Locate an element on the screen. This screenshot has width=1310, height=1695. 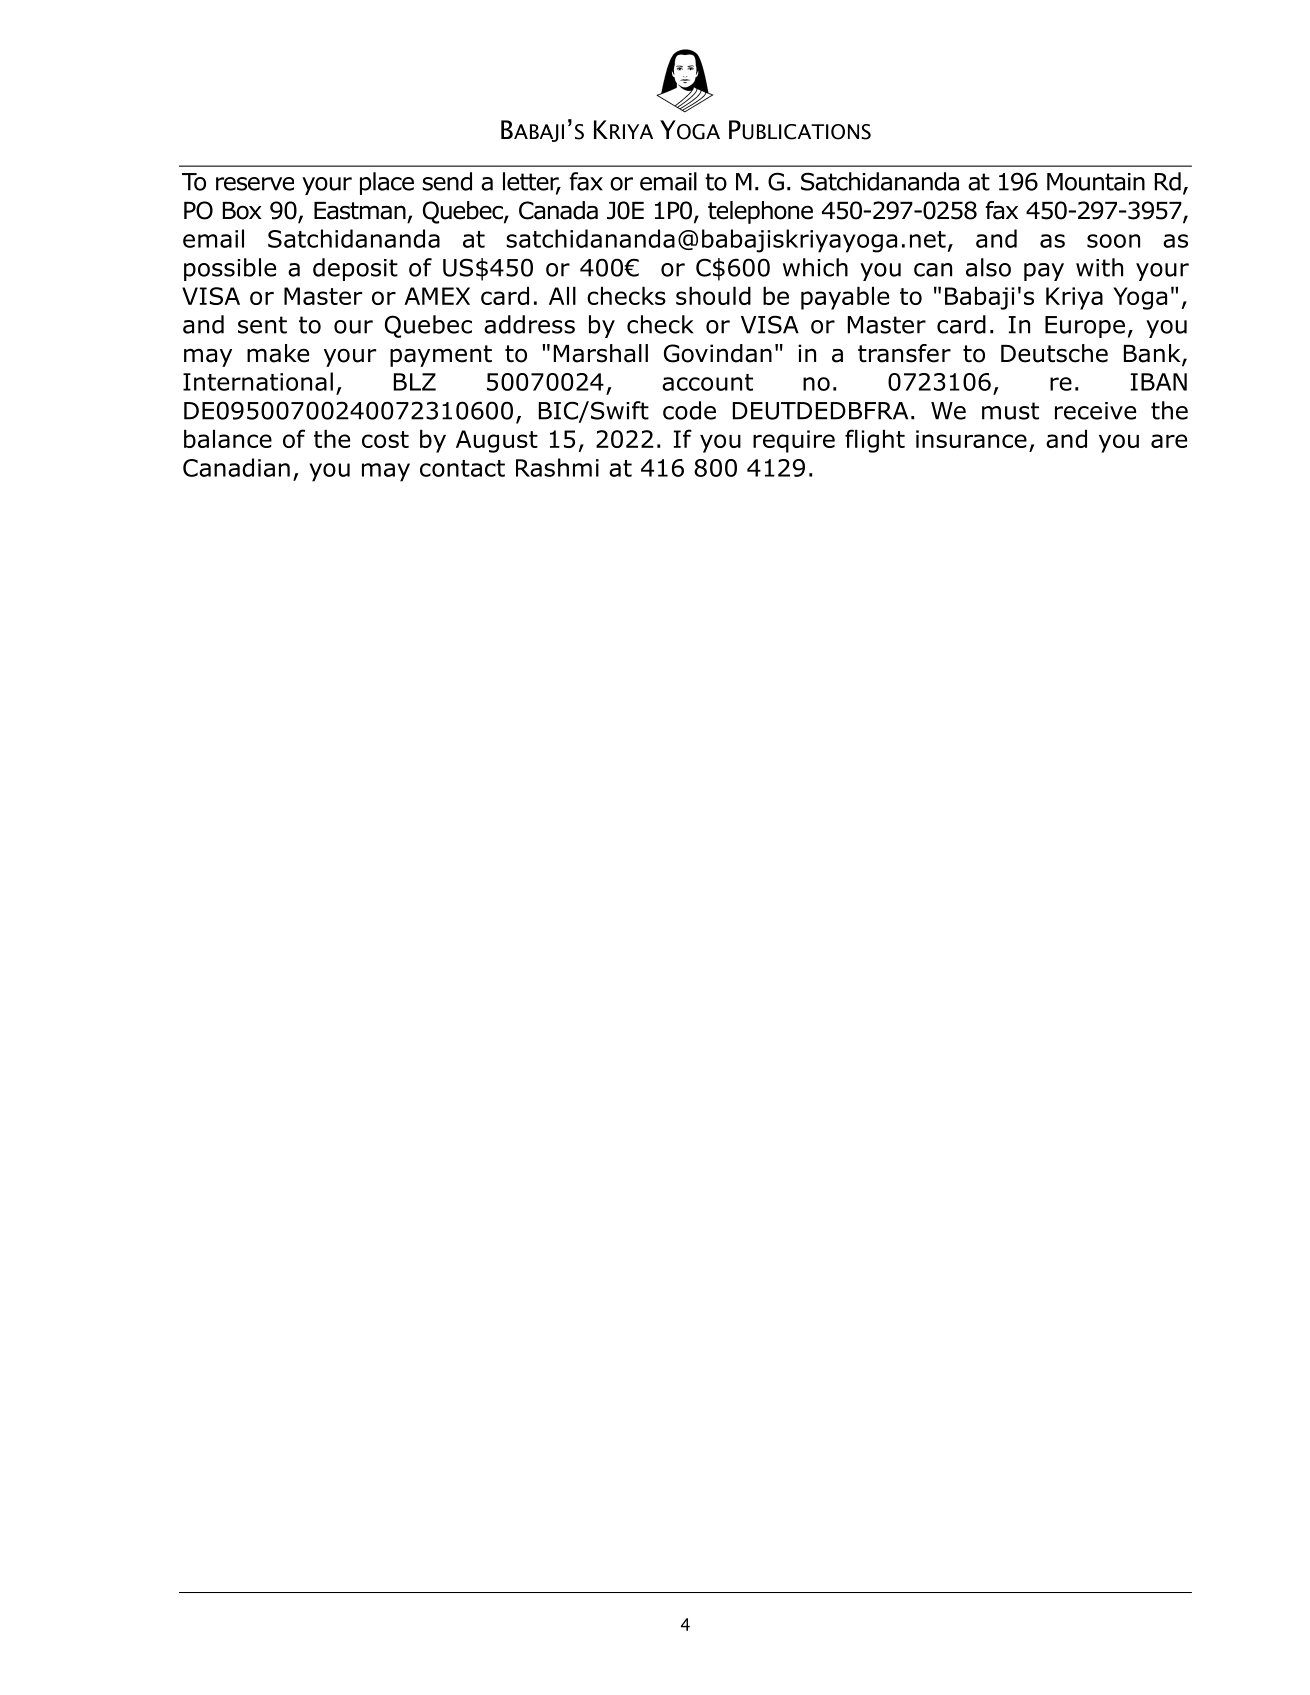
address is located at coordinates (529, 324).
